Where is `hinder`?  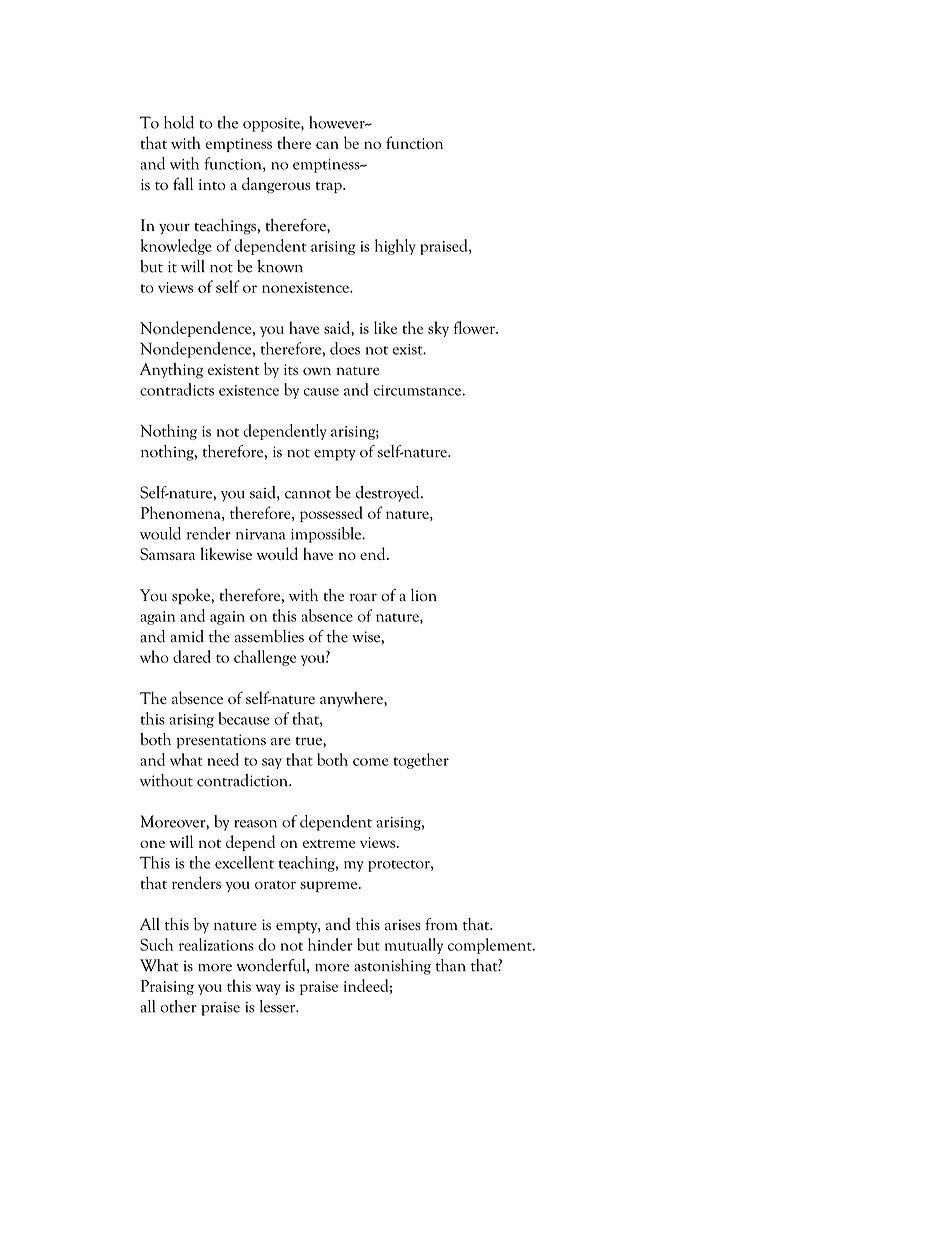
hinder is located at coordinates (330, 944).
